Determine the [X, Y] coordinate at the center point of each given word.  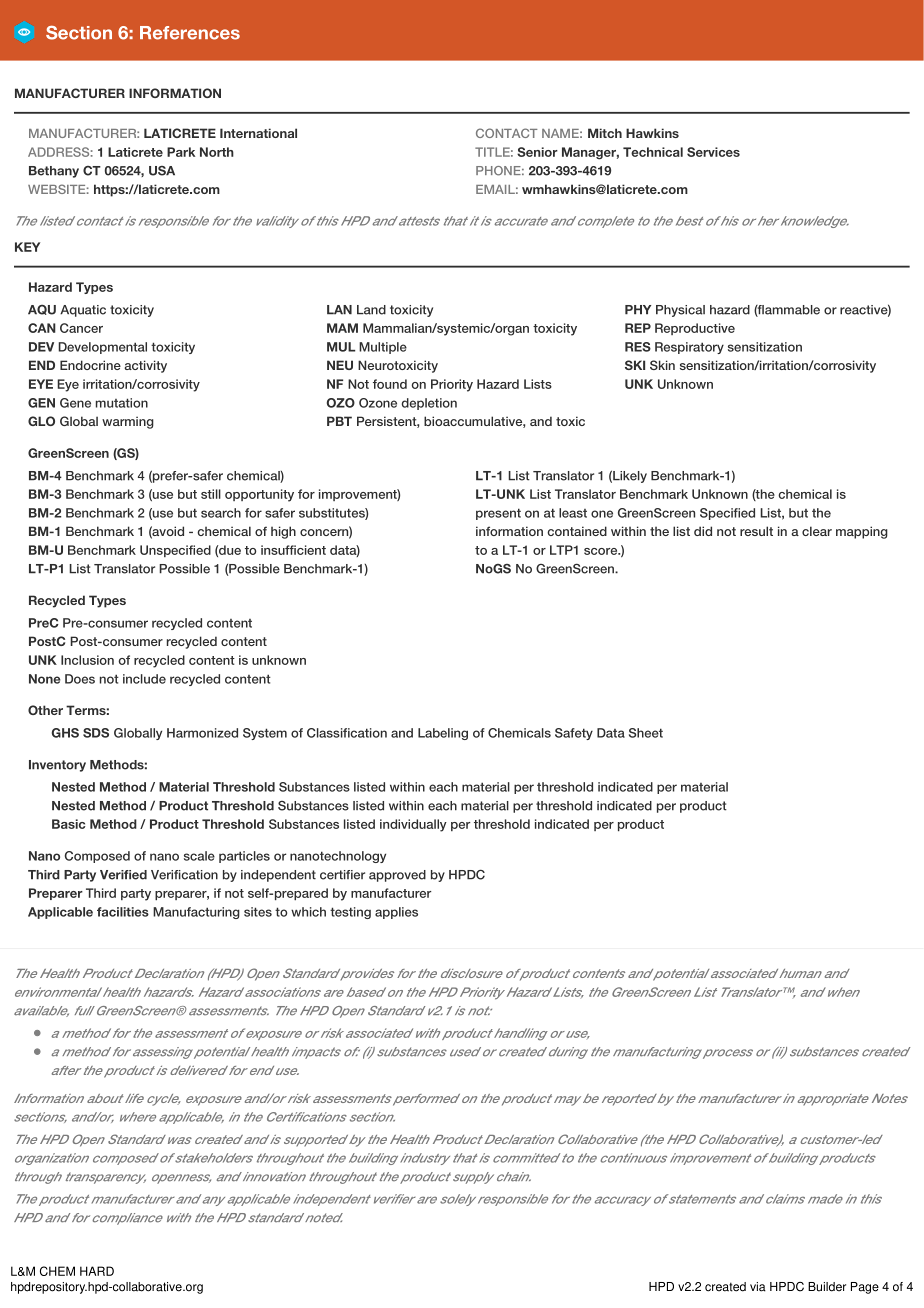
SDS [96, 733]
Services [713, 152]
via [758, 1287]
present [498, 514]
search [221, 513]
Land [371, 310]
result [756, 531]
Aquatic [83, 311]
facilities [123, 912]
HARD [97, 1271]
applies [396, 913]
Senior [537, 152]
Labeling [443, 734]
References [190, 33]
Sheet [646, 733]
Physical [680, 311]
